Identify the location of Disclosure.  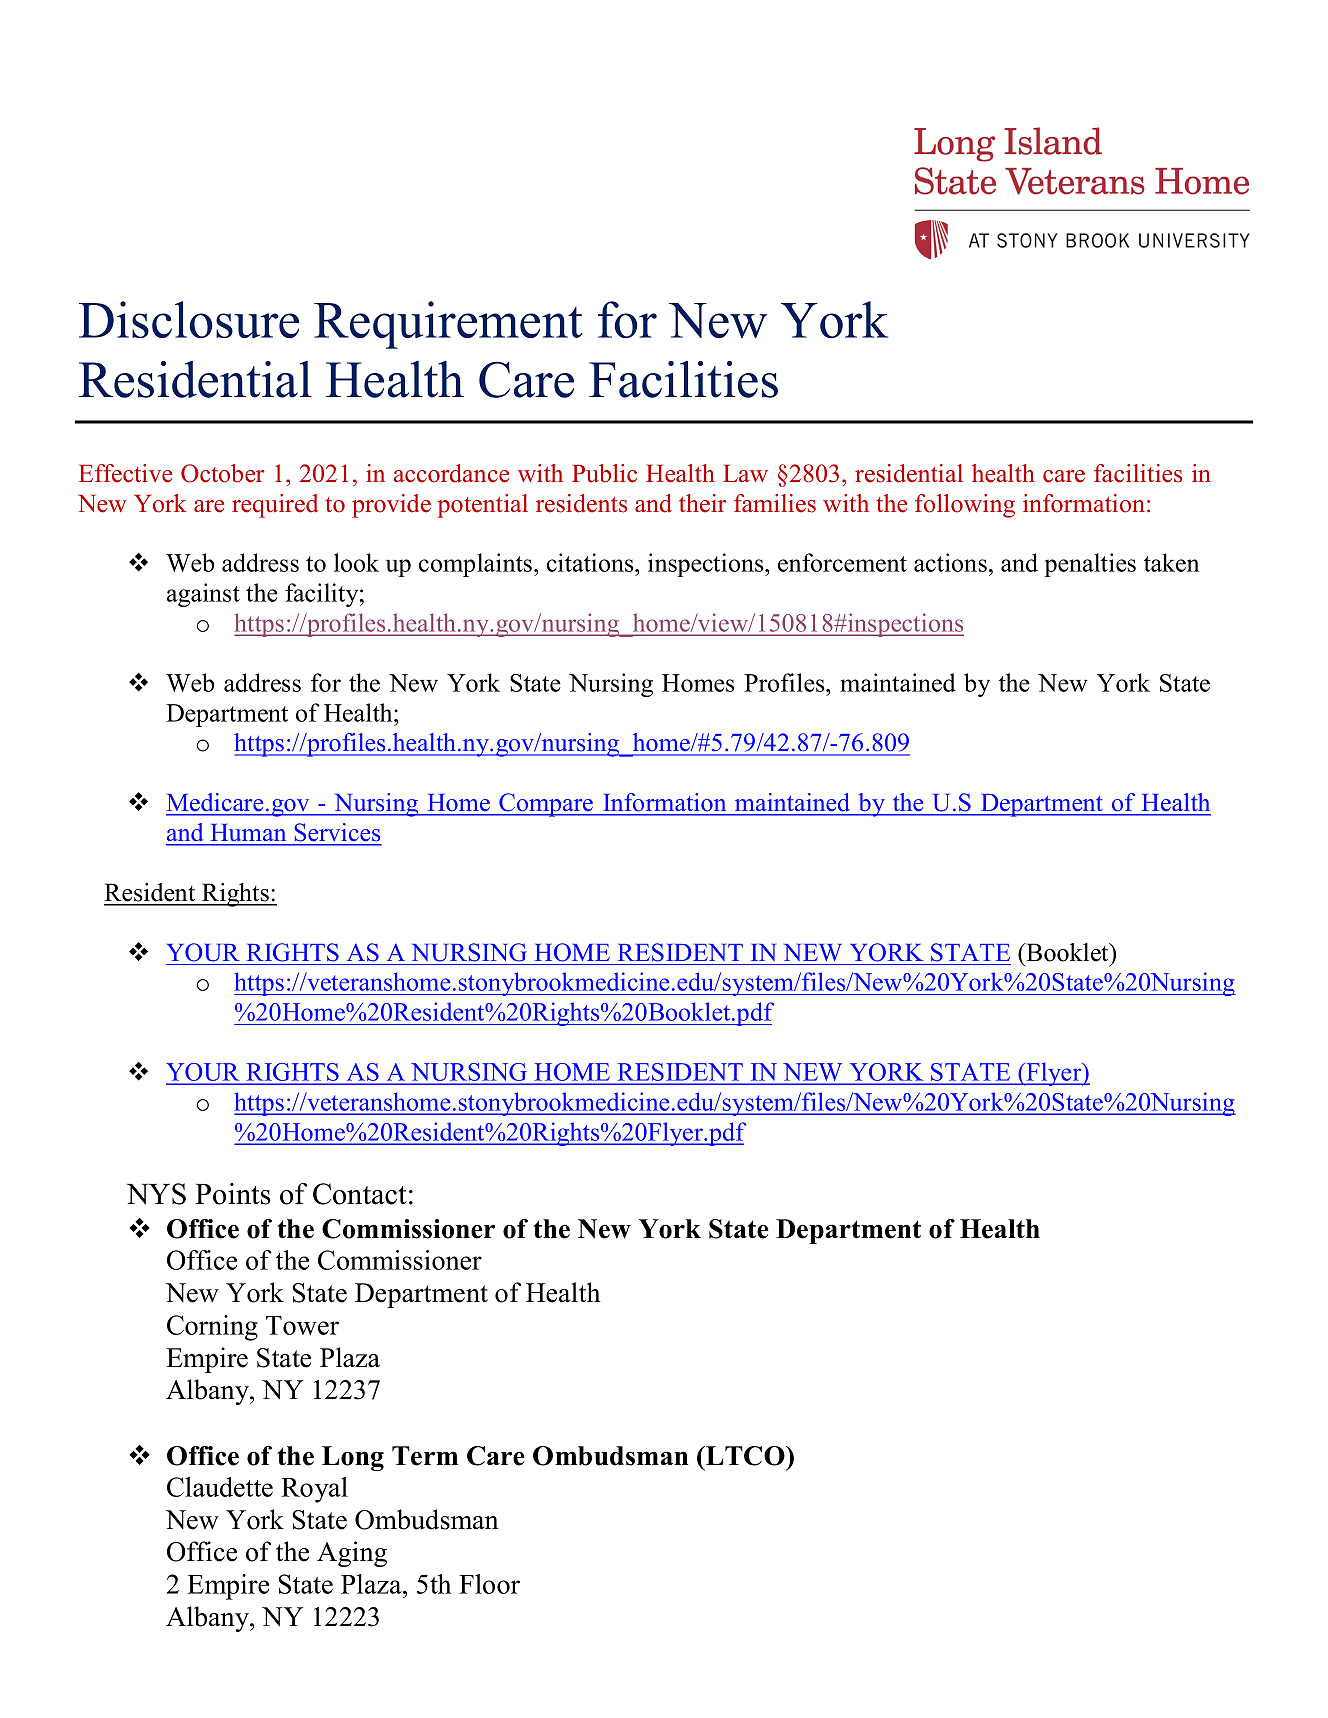
(189, 319).
